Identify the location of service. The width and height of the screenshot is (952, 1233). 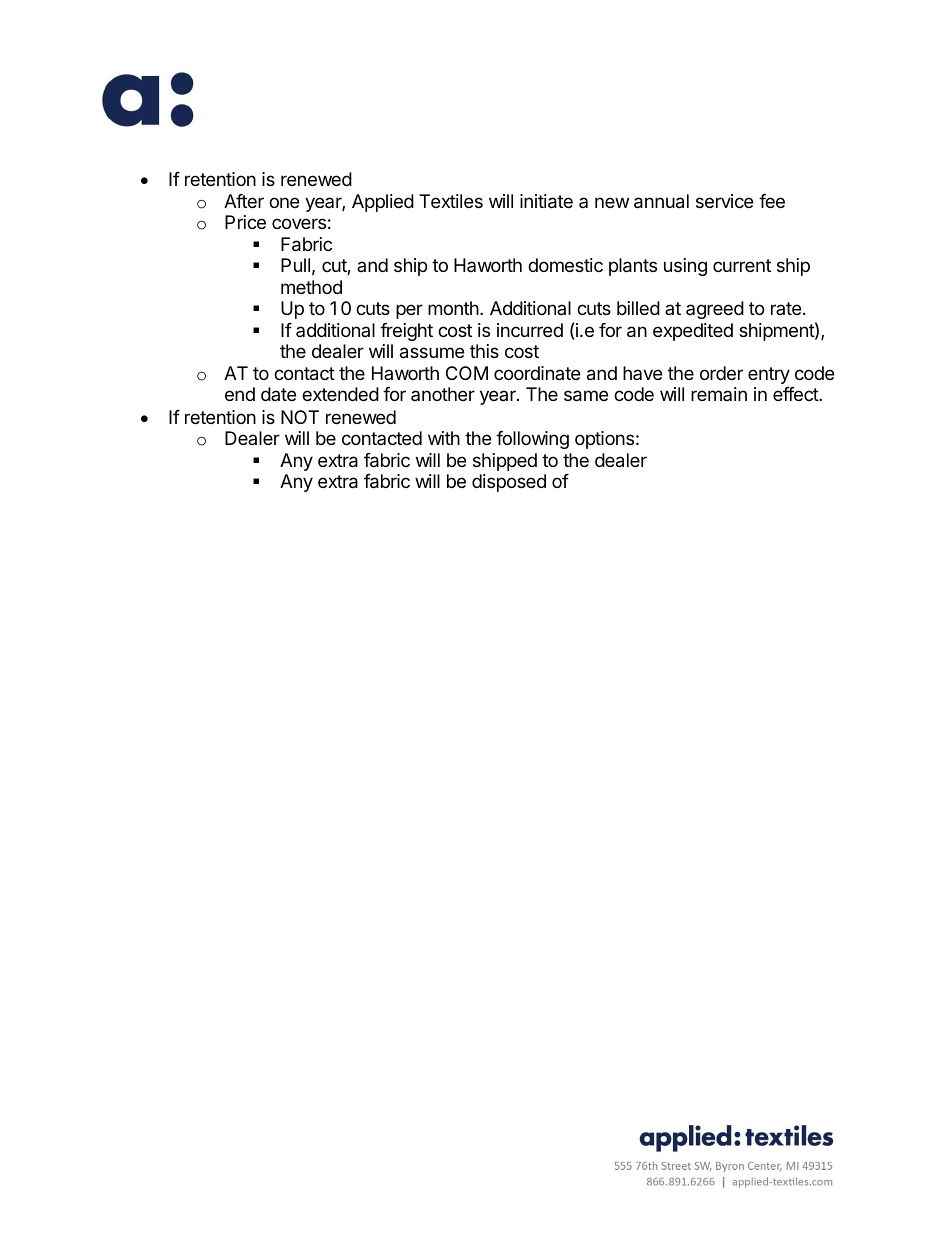
(724, 201).
